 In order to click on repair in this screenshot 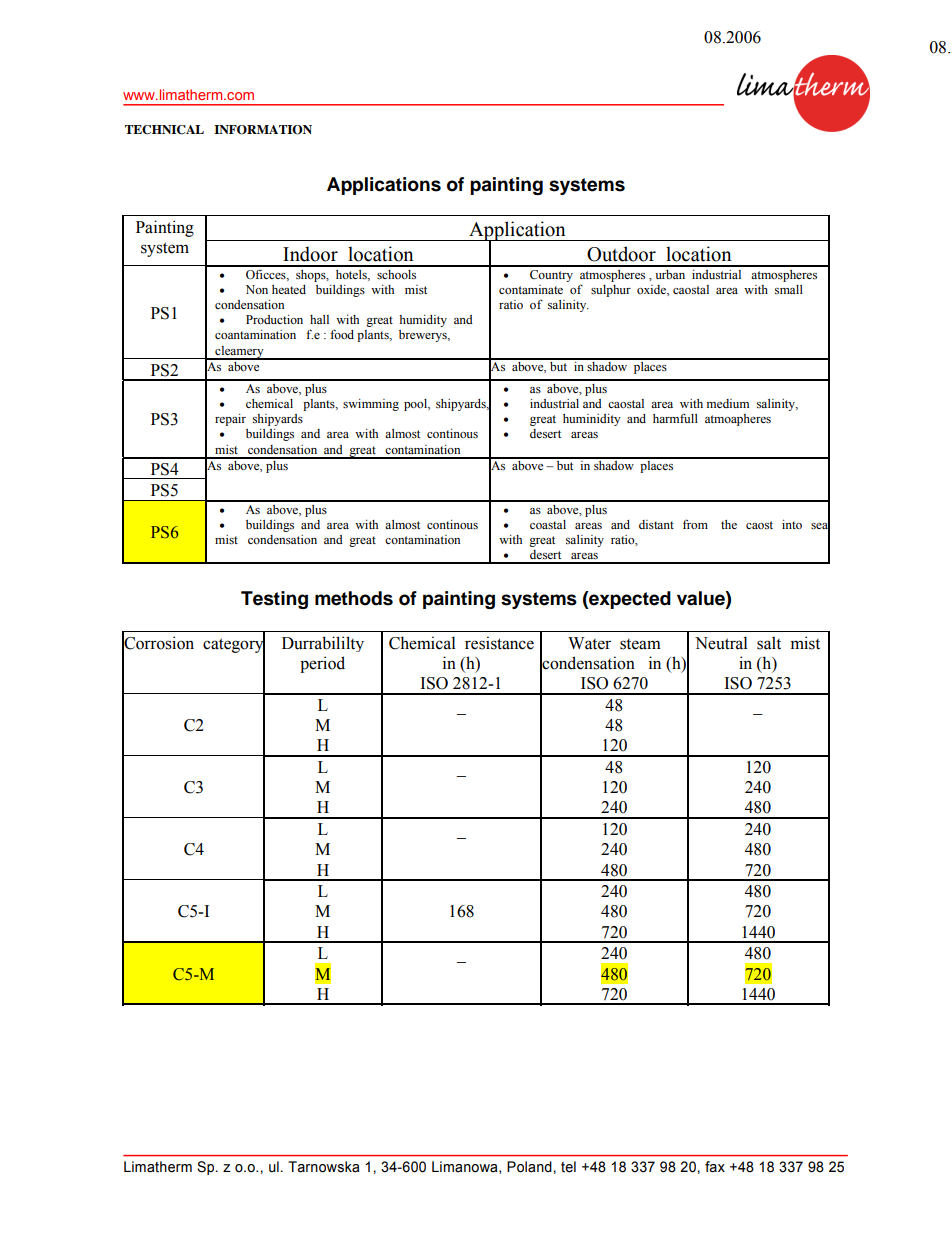, I will do `click(230, 420)`.
